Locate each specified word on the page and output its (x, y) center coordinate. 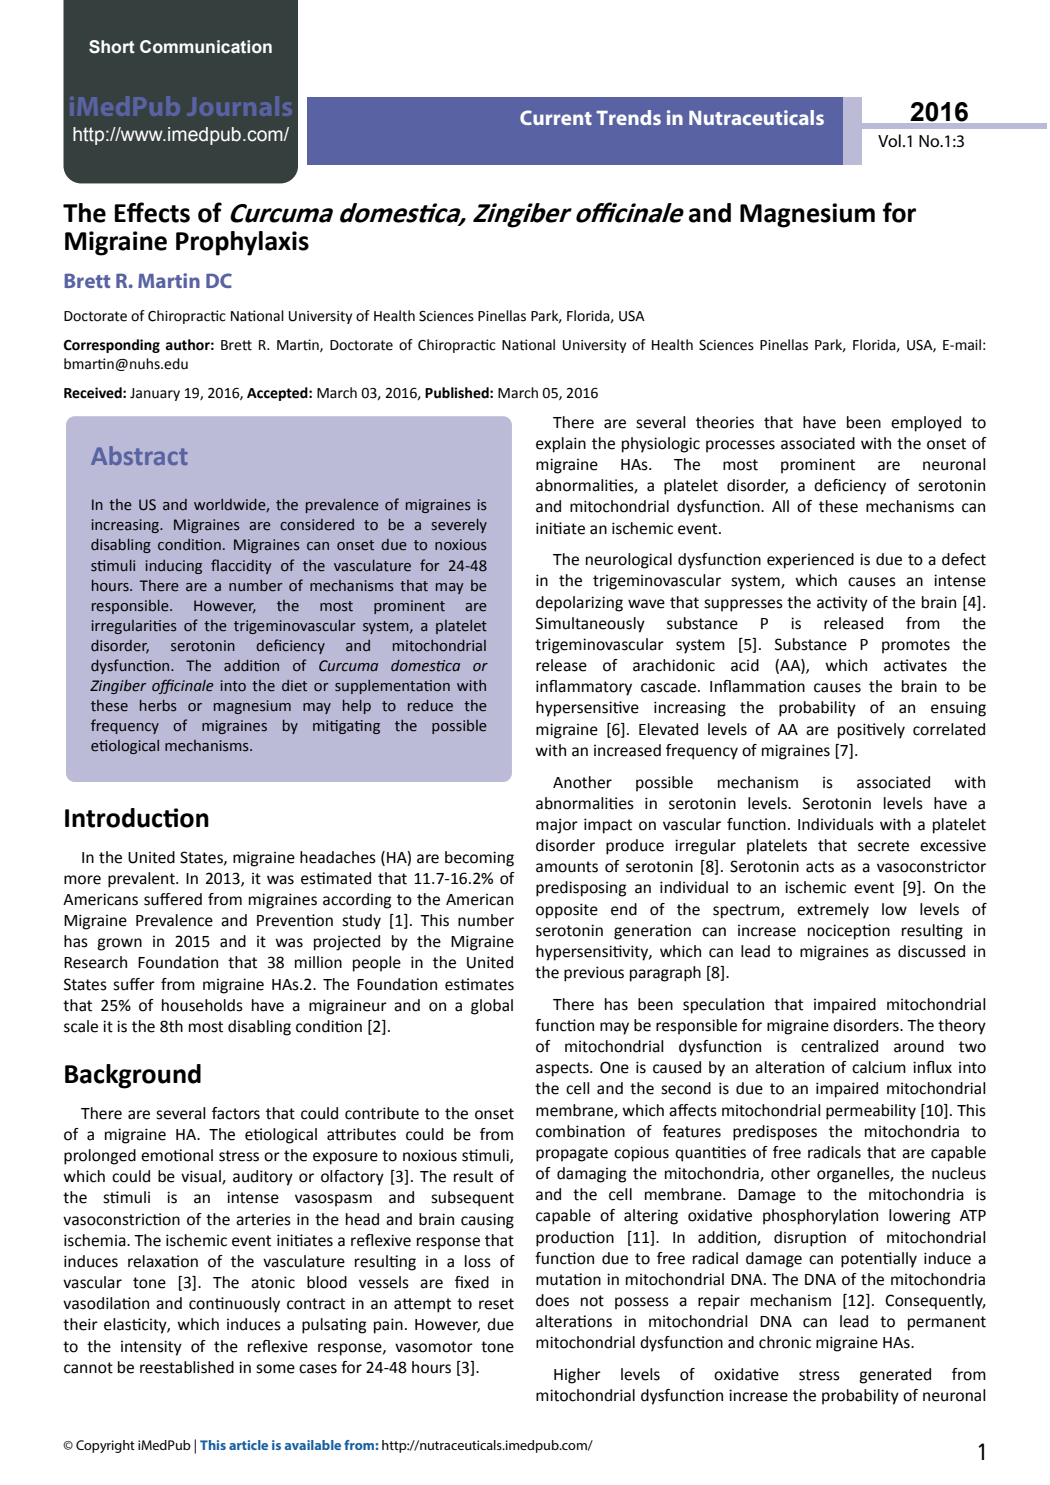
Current (556, 117)
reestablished (187, 1367)
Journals (239, 106)
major (557, 826)
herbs (158, 706)
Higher (577, 1376)
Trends (628, 117)
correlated (949, 729)
